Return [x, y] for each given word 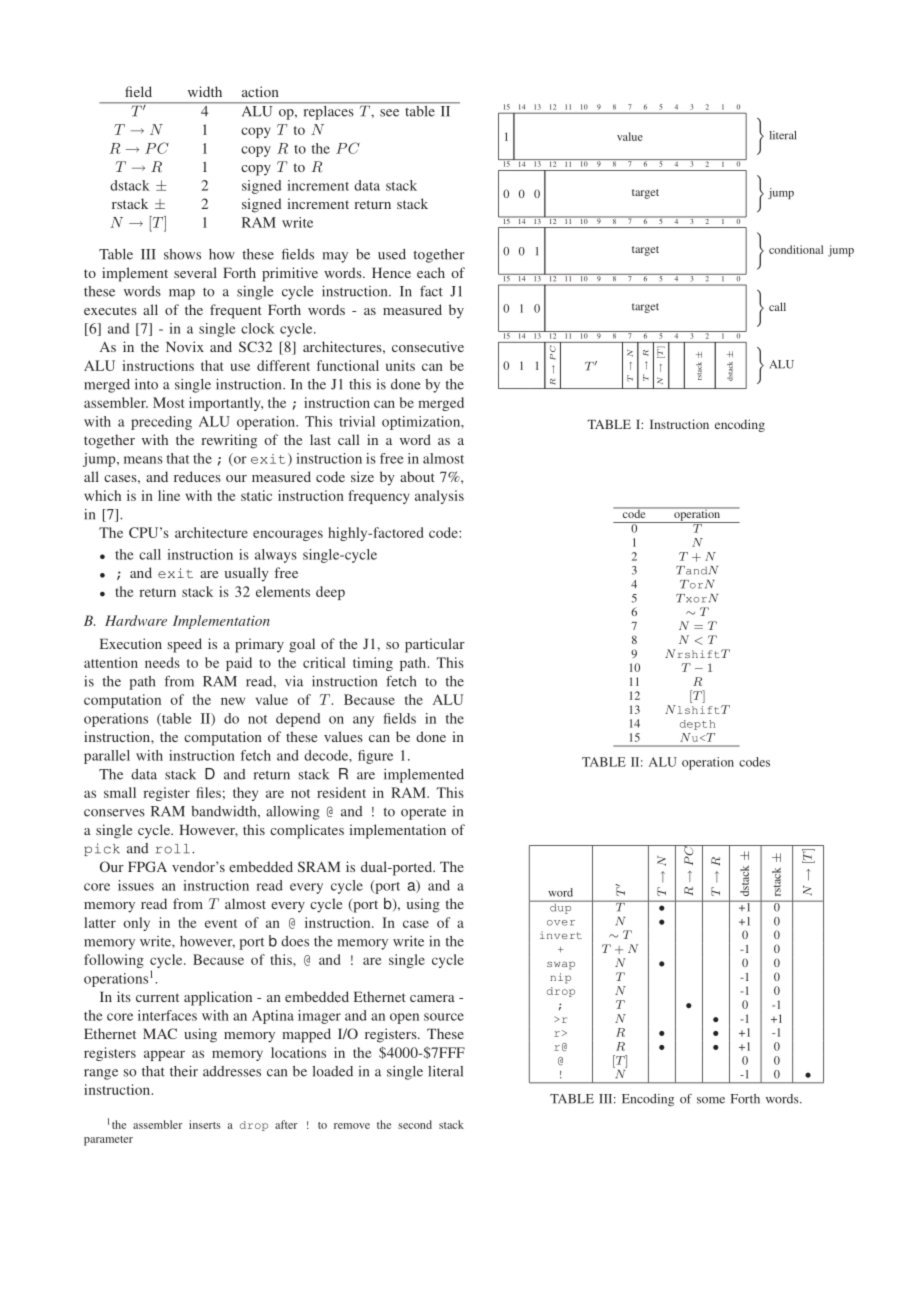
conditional [796, 249]
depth [697, 725]
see [389, 113]
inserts [205, 1124]
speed [185, 645]
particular [435, 645]
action [260, 91]
